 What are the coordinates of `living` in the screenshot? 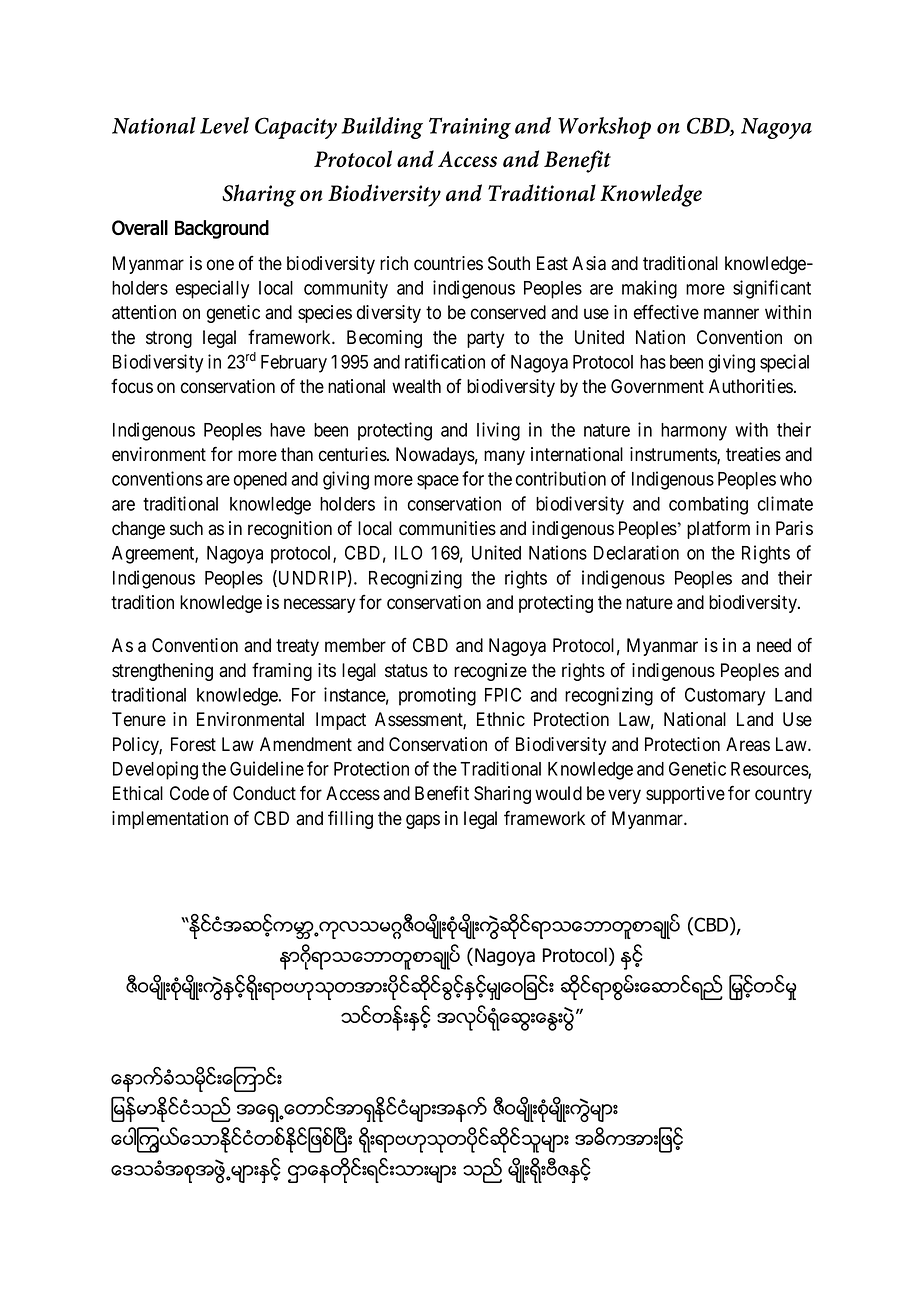 It's located at (498, 431).
